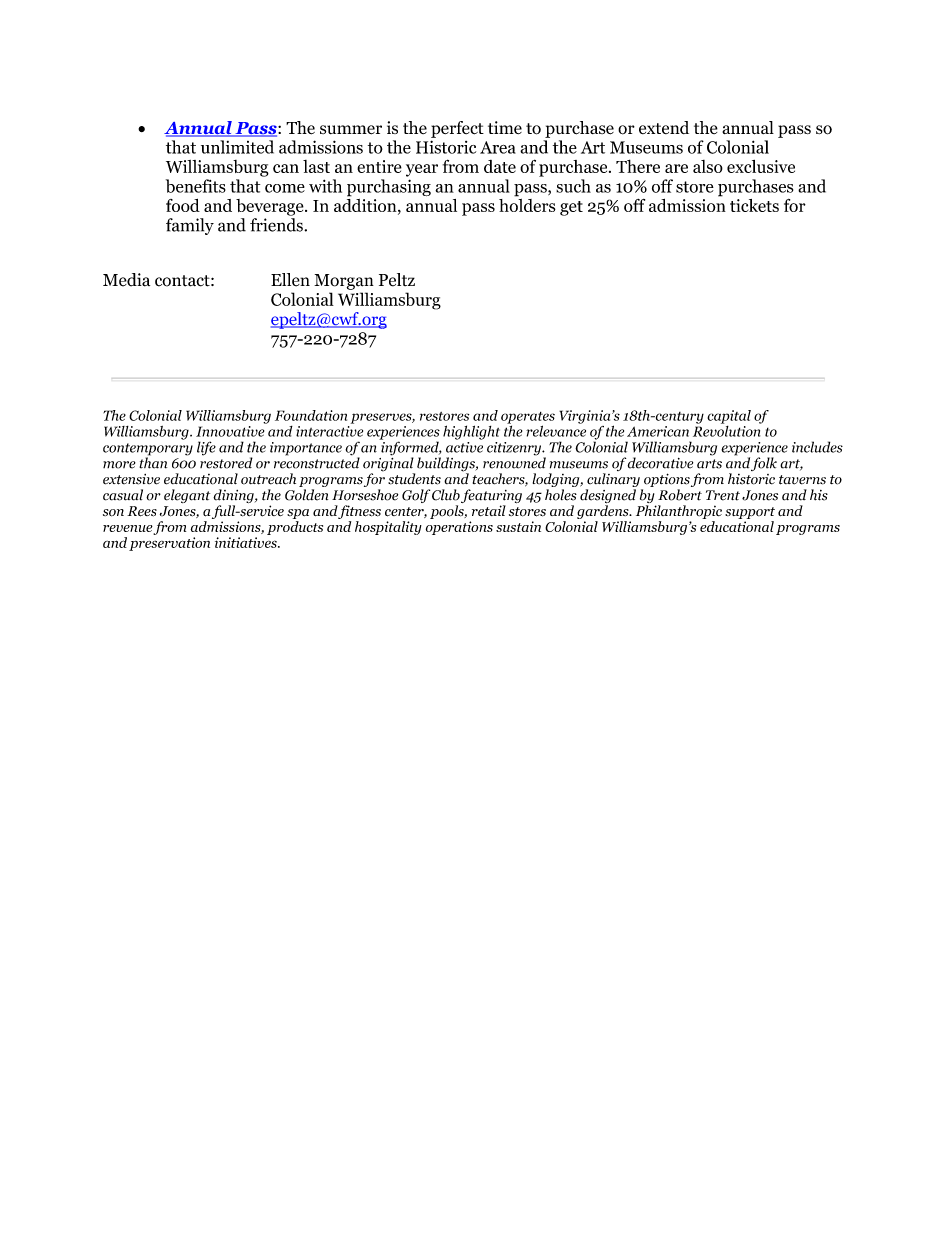 This screenshot has height=1233, width=952. What do you see at coordinates (126, 280) in the screenshot?
I see `Media` at bounding box center [126, 280].
